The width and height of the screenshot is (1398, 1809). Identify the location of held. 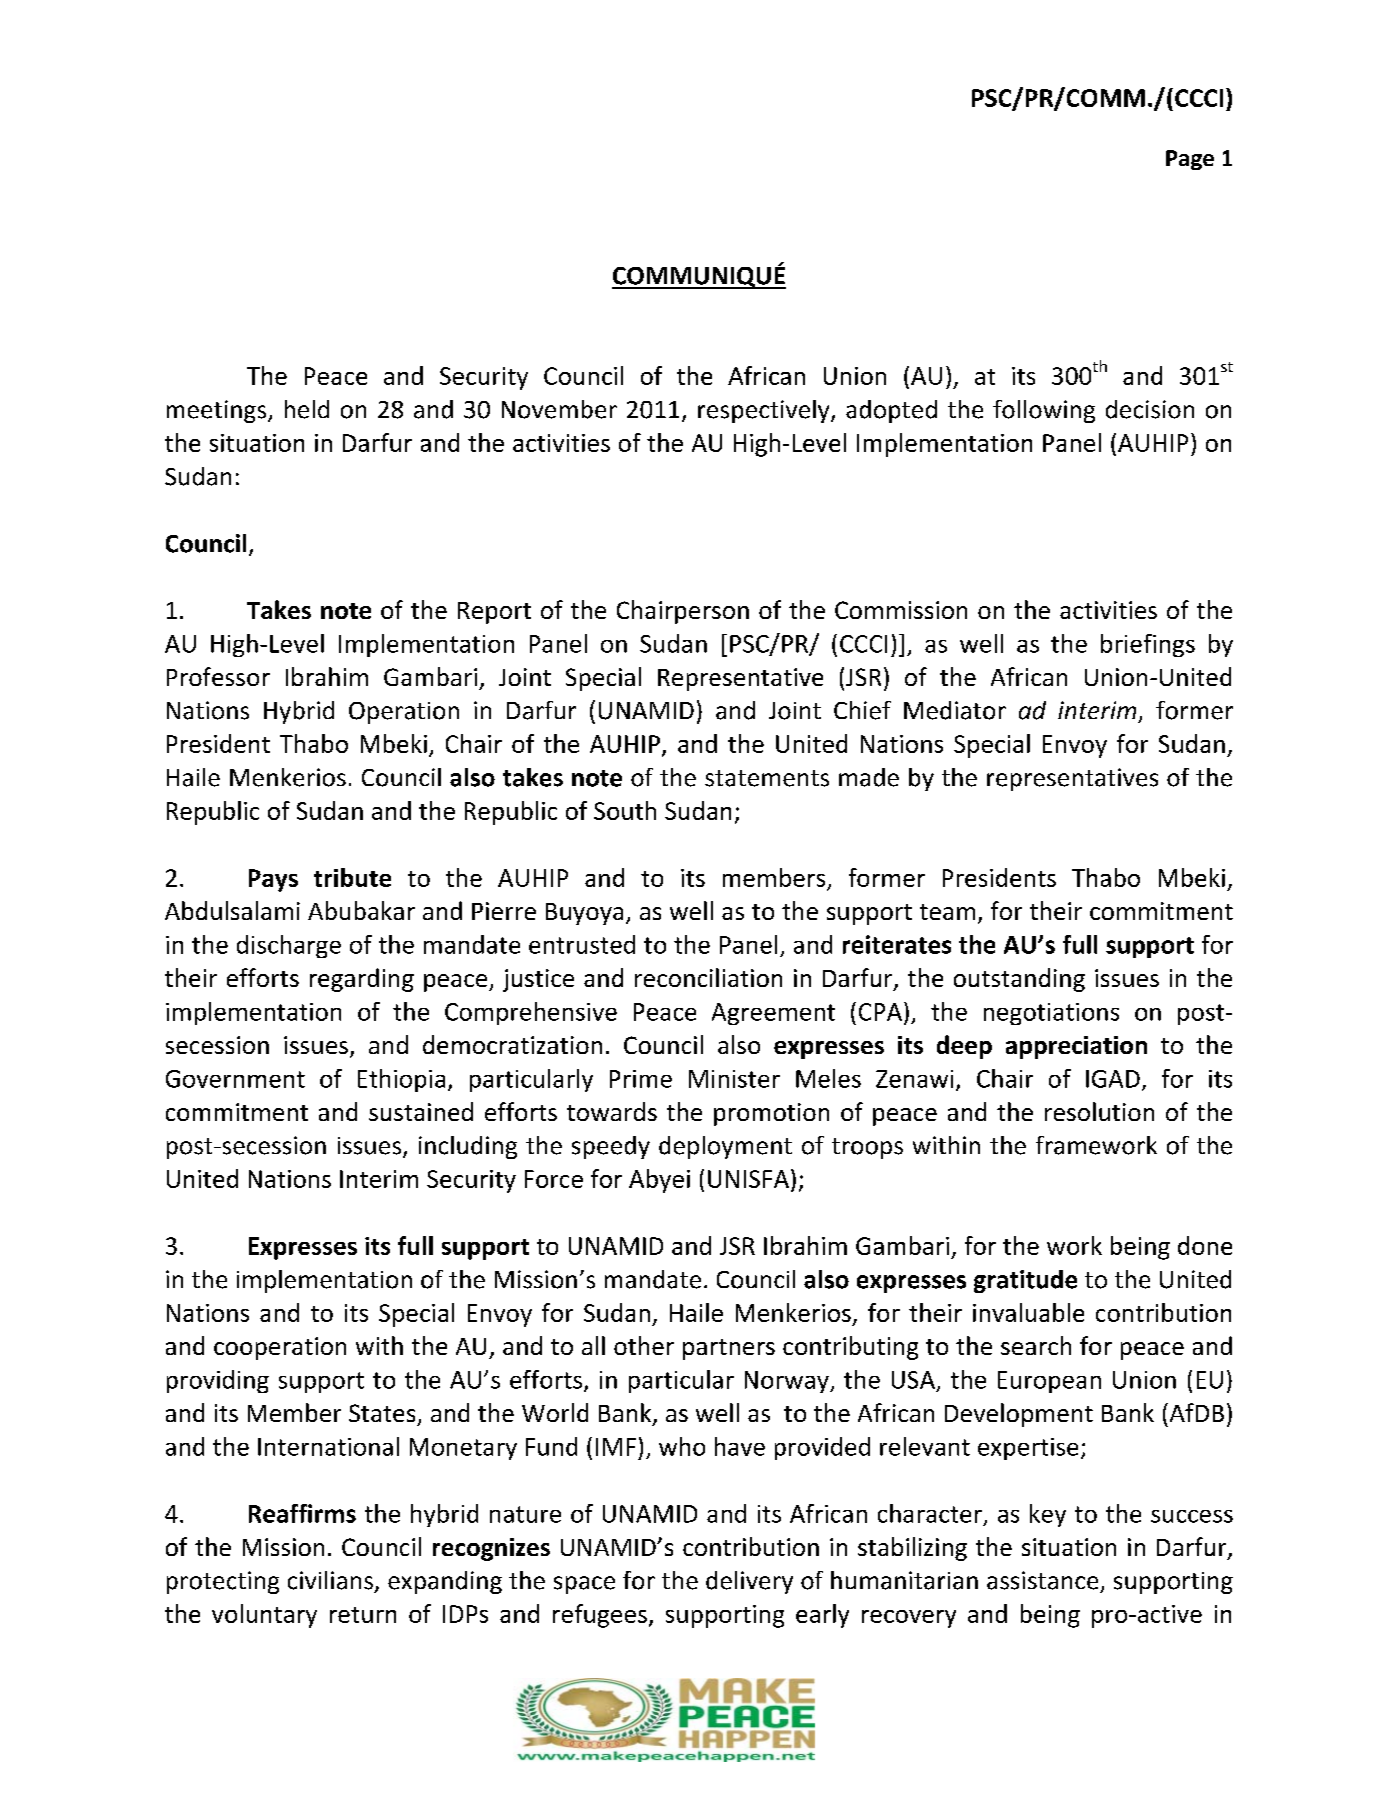
(307, 409).
